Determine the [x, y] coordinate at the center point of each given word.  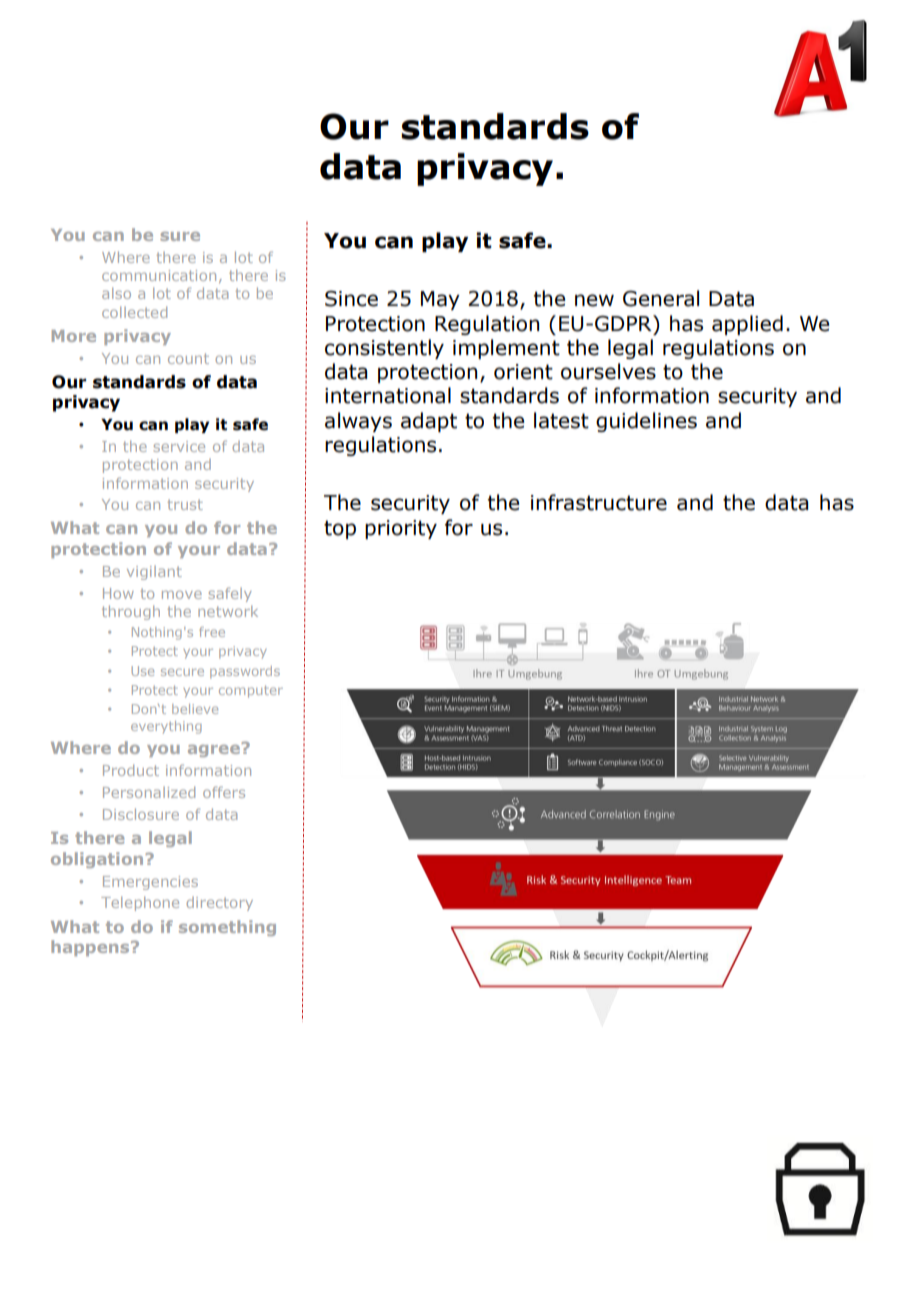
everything [166, 727]
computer [251, 692]
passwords [245, 672]
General [661, 298]
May [440, 300]
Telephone [140, 903]
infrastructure [599, 502]
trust [185, 505]
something [227, 928]
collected [134, 312]
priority [401, 529]
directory [220, 904]
